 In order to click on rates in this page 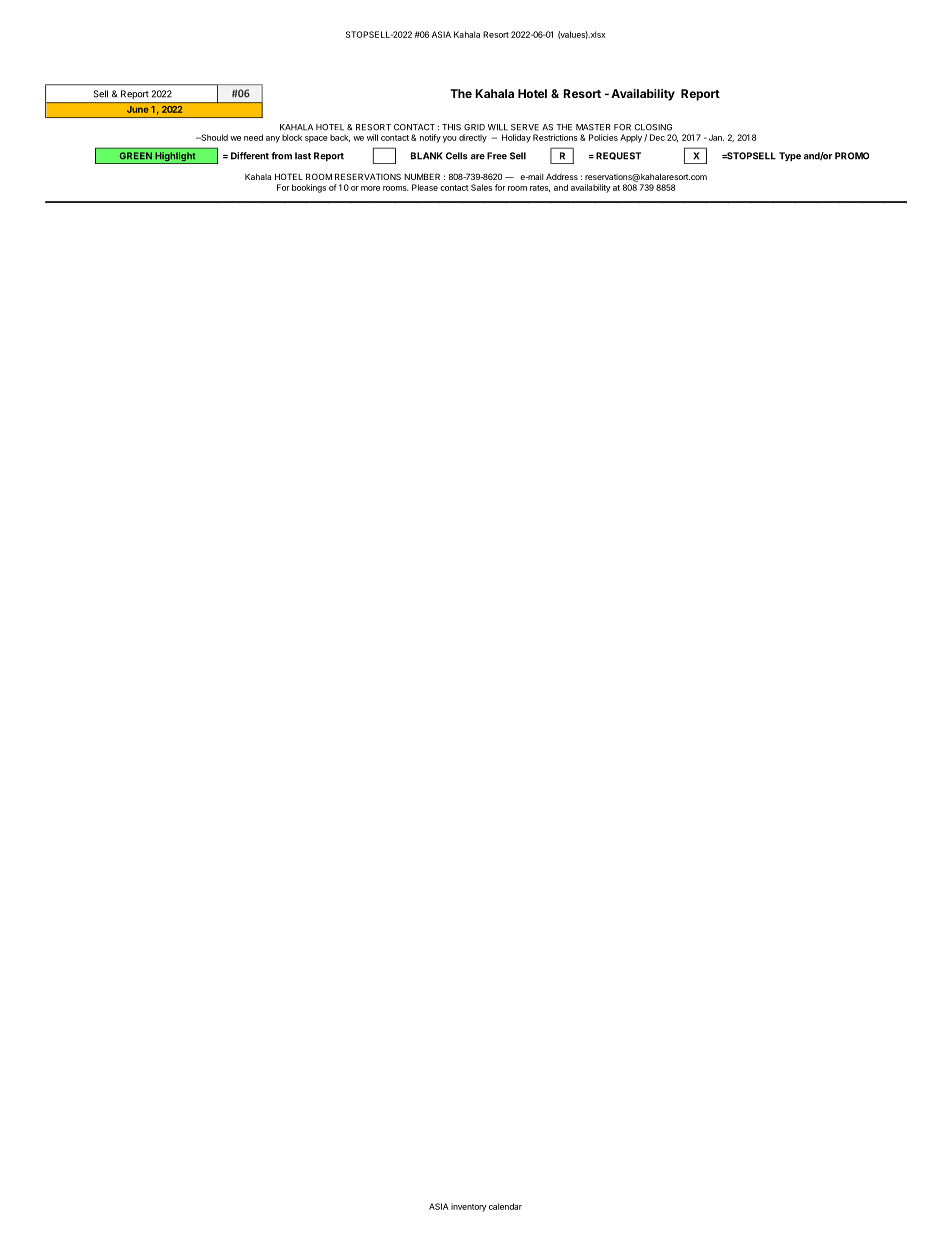, I will do `click(540, 188)`.
